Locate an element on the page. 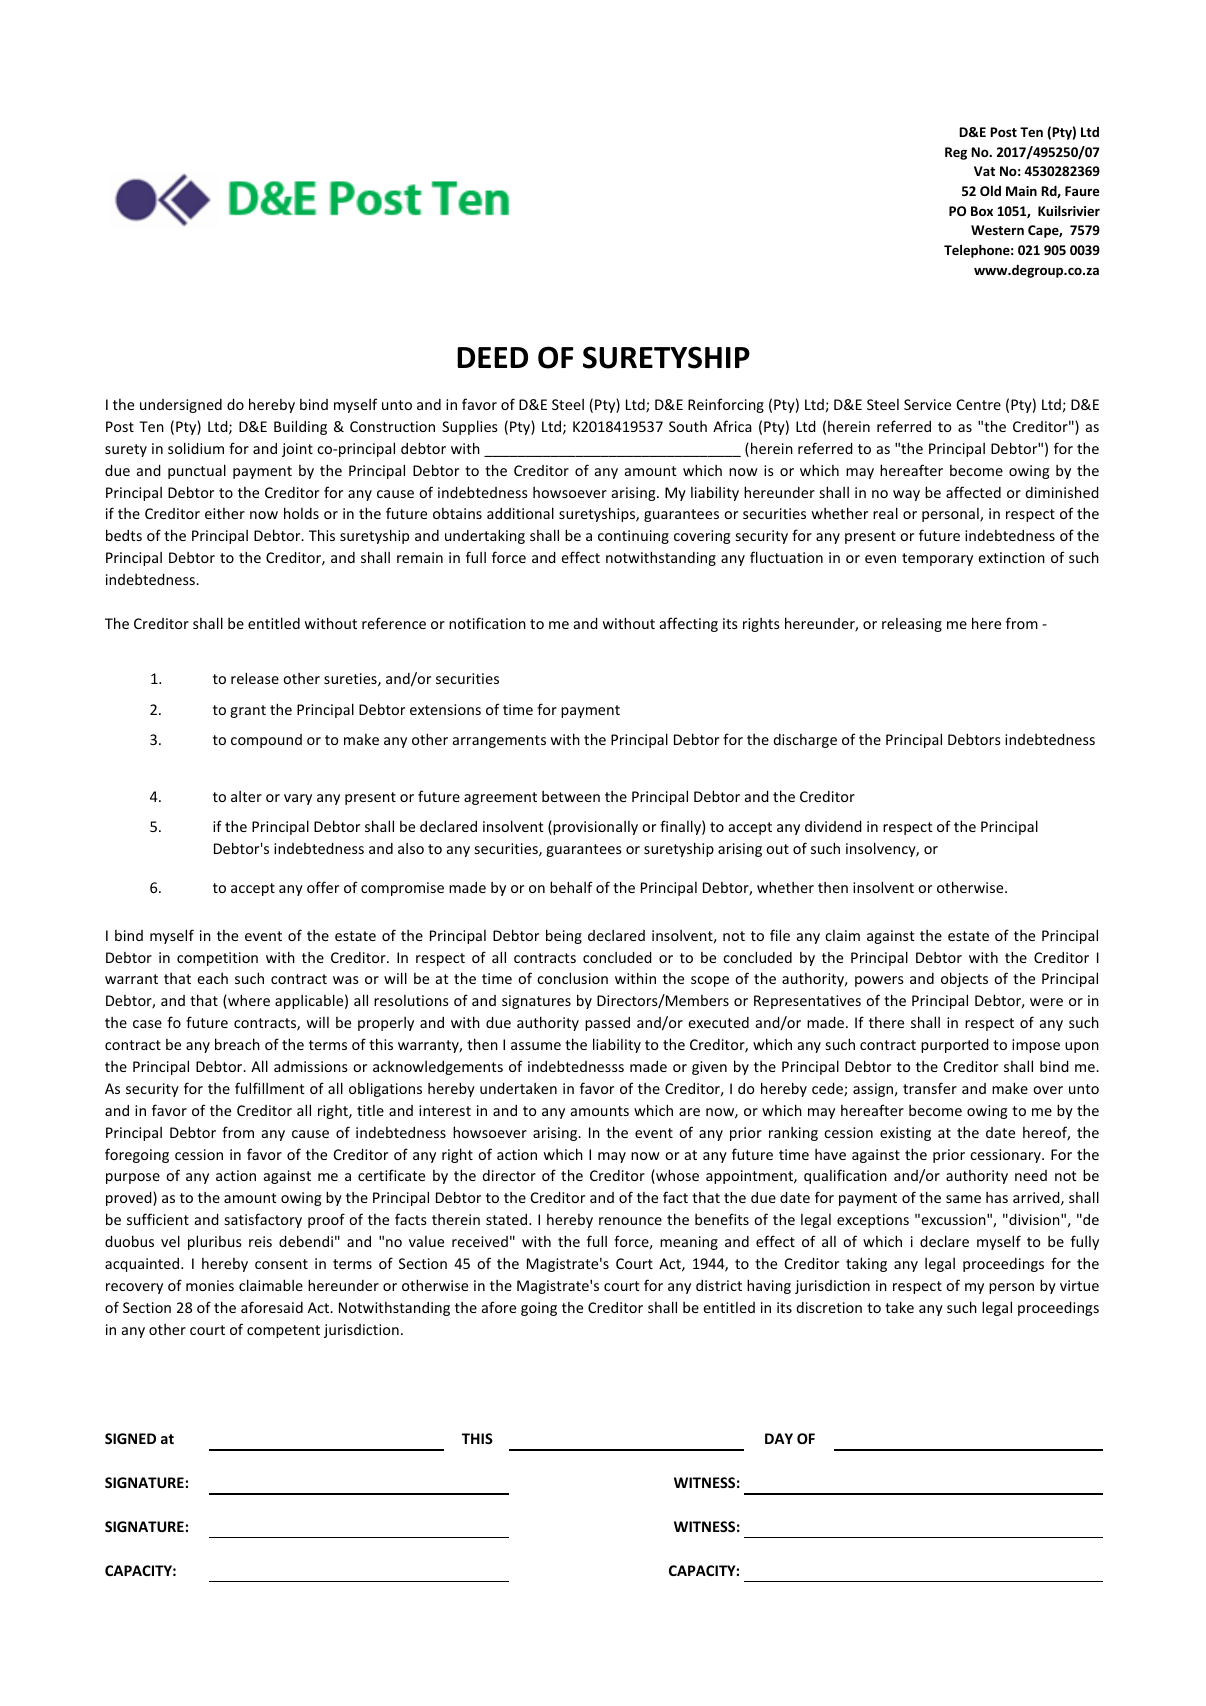 This document has width=1206, height=1706. Box is located at coordinates (982, 211).
